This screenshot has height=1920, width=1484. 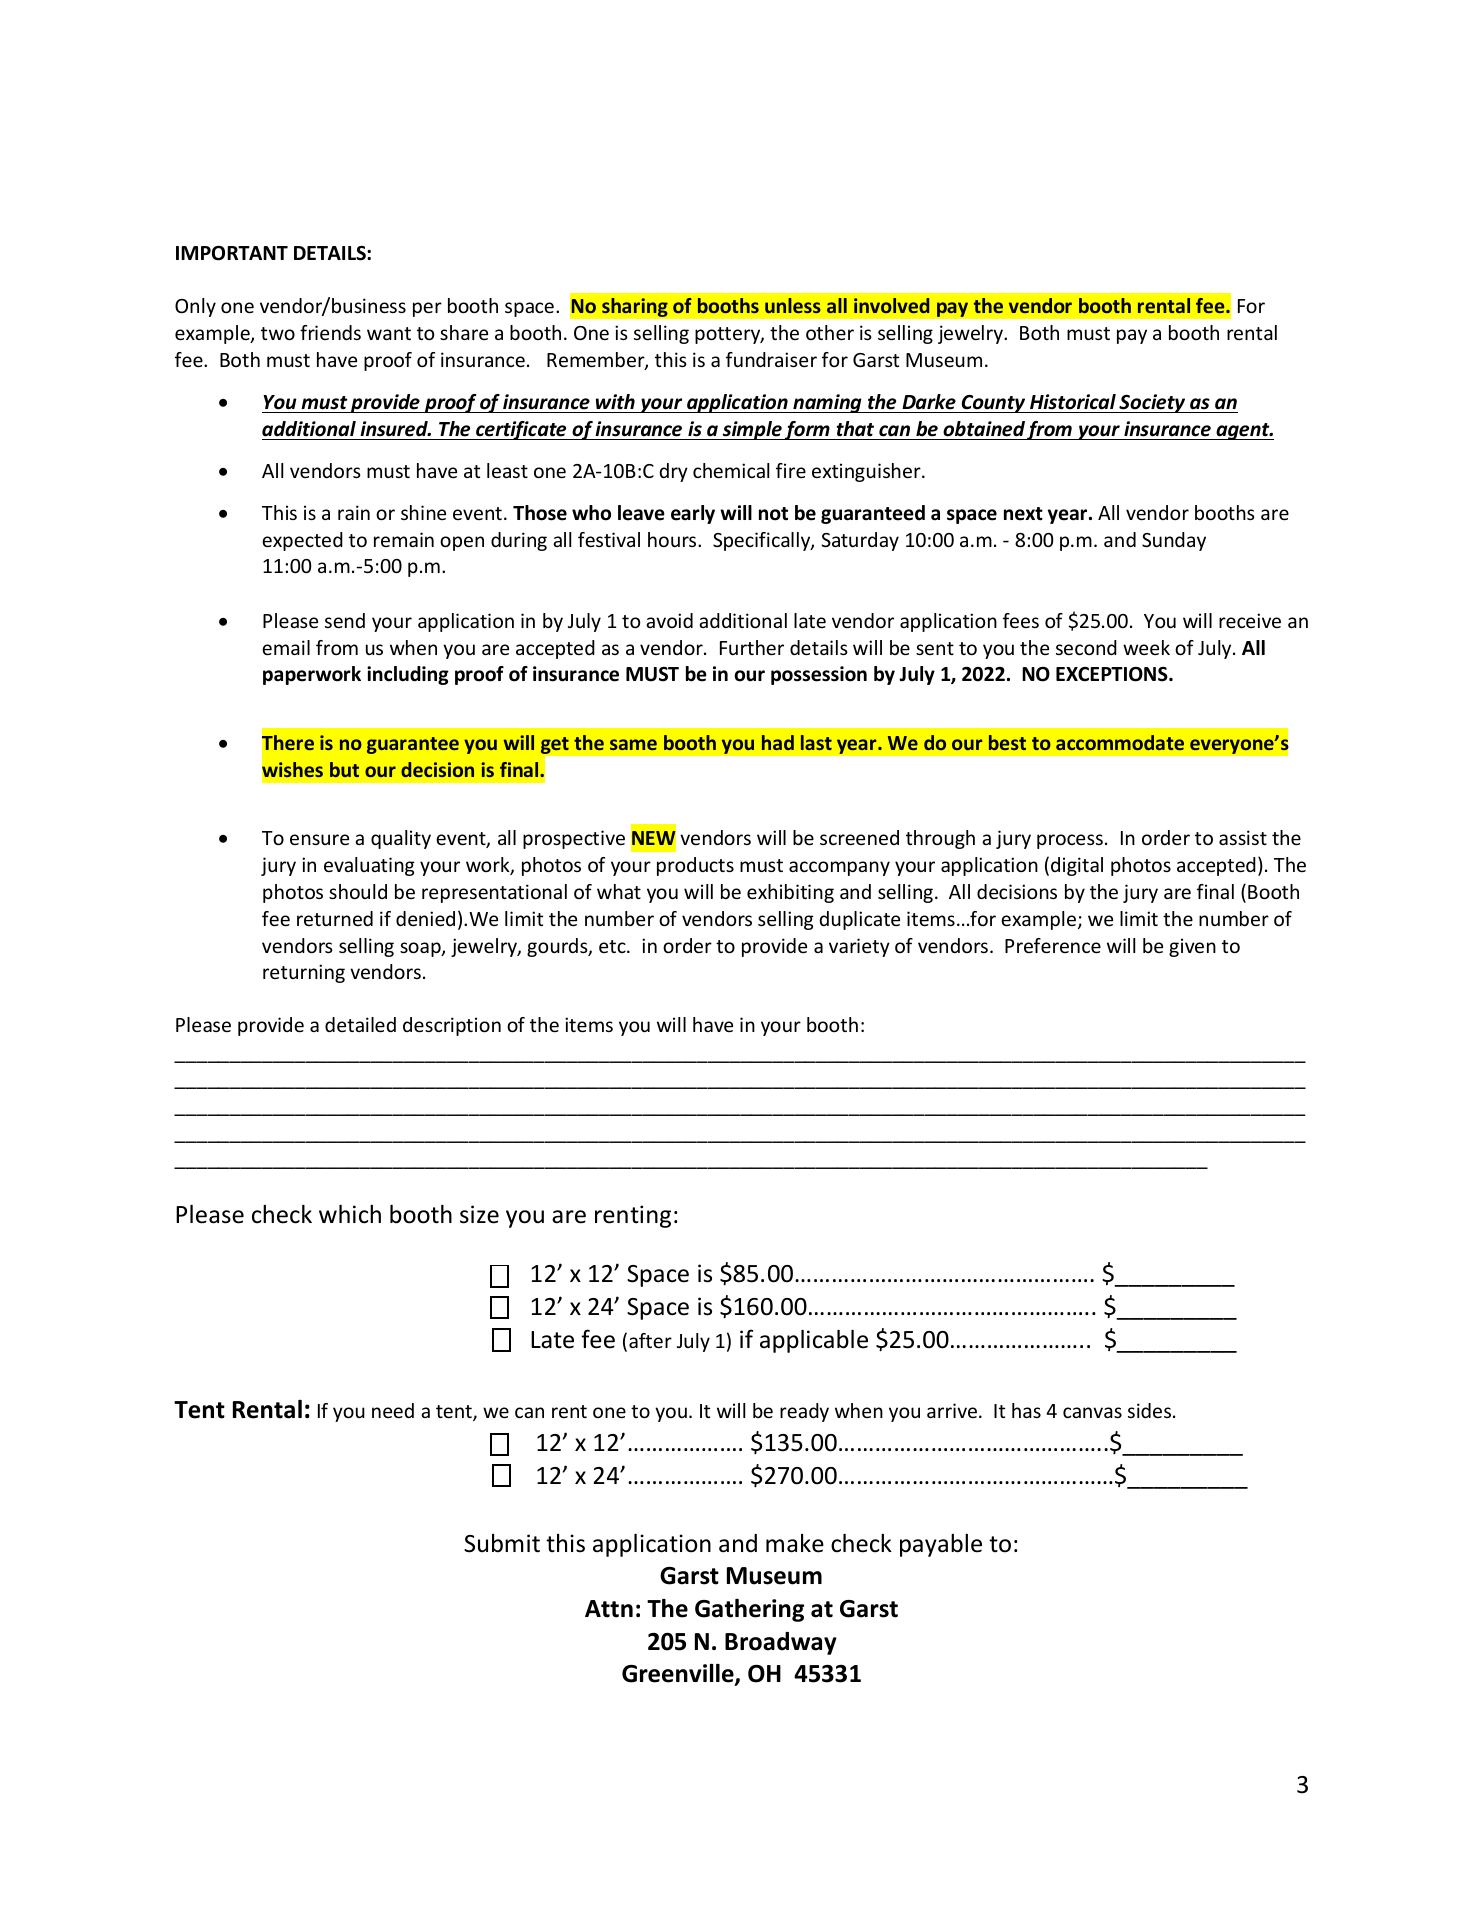 I want to click on unless, so click(x=793, y=305).
